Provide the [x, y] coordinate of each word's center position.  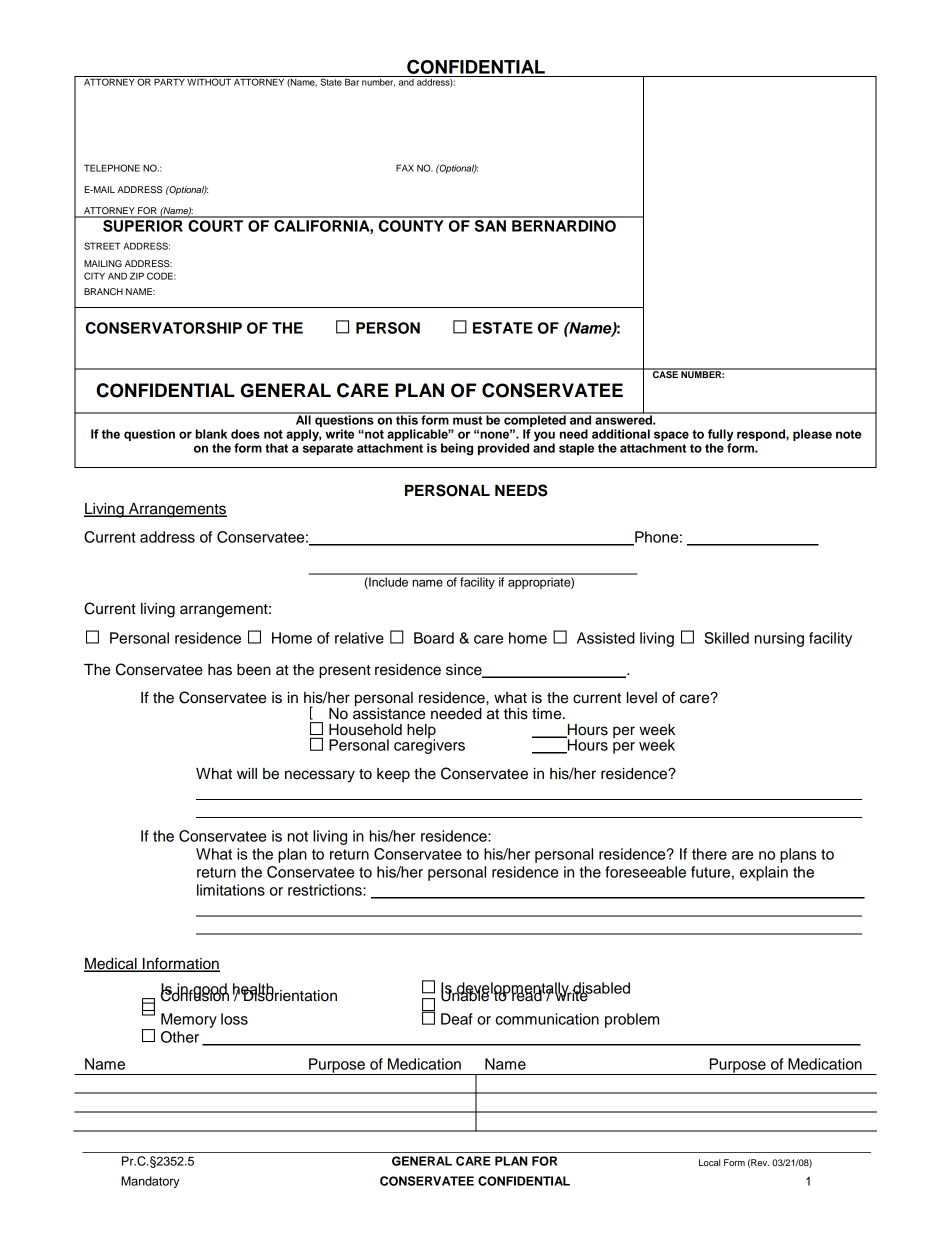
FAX [405, 168]
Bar [352, 81]
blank [211, 434]
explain [764, 873]
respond [762, 435]
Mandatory [150, 1182]
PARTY [169, 81]
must [468, 419]
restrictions [326, 890]
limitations [231, 890]
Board [434, 638]
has [220, 670]
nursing [779, 639]
